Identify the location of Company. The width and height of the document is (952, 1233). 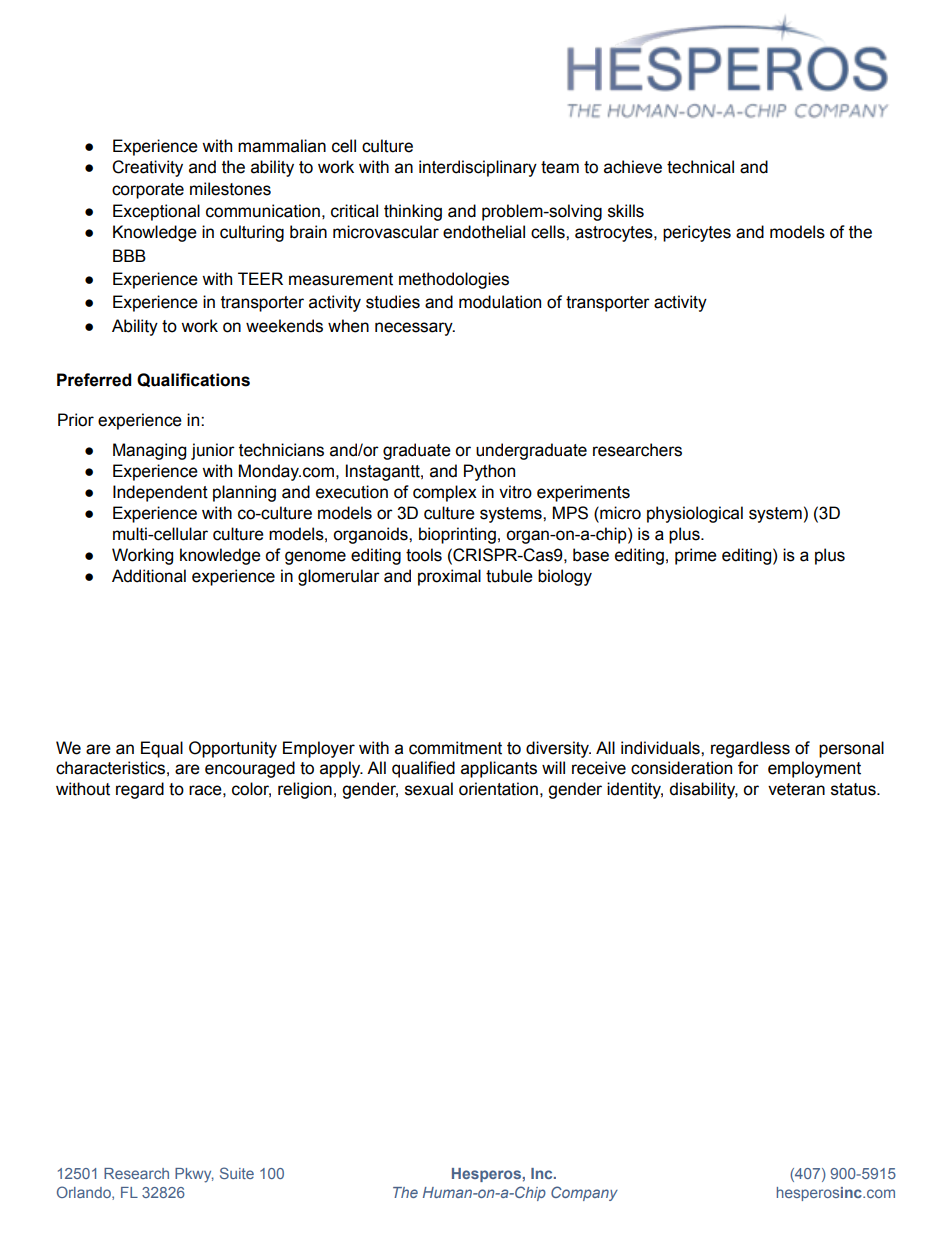
(584, 1193).
